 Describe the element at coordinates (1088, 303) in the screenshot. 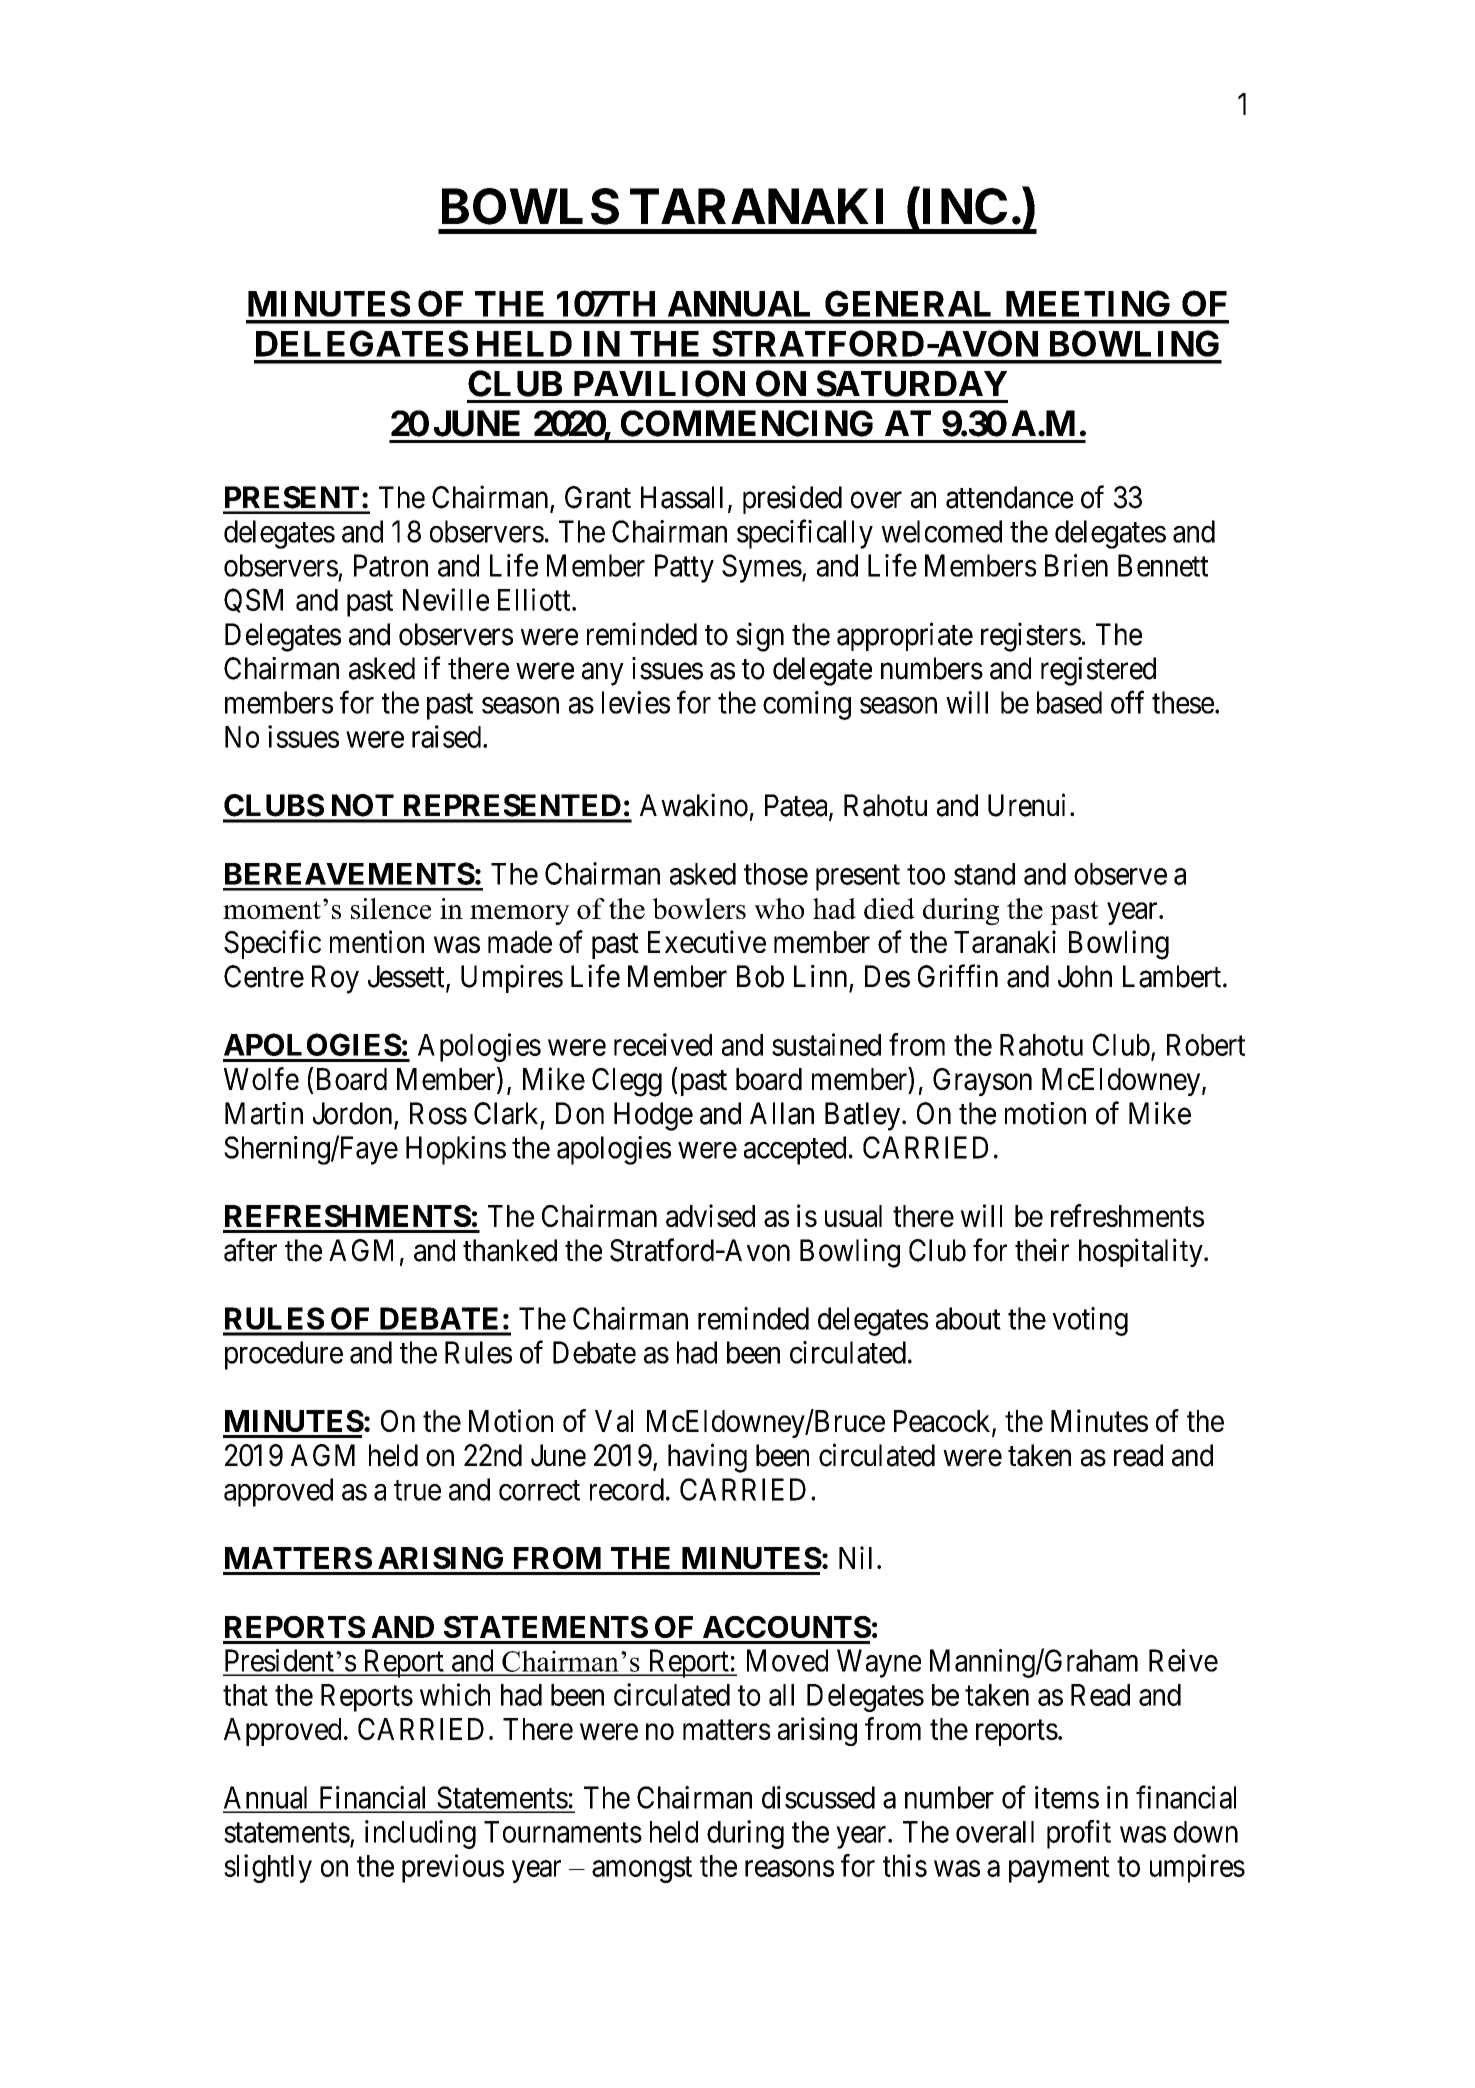

I see `MEETING` at that location.
